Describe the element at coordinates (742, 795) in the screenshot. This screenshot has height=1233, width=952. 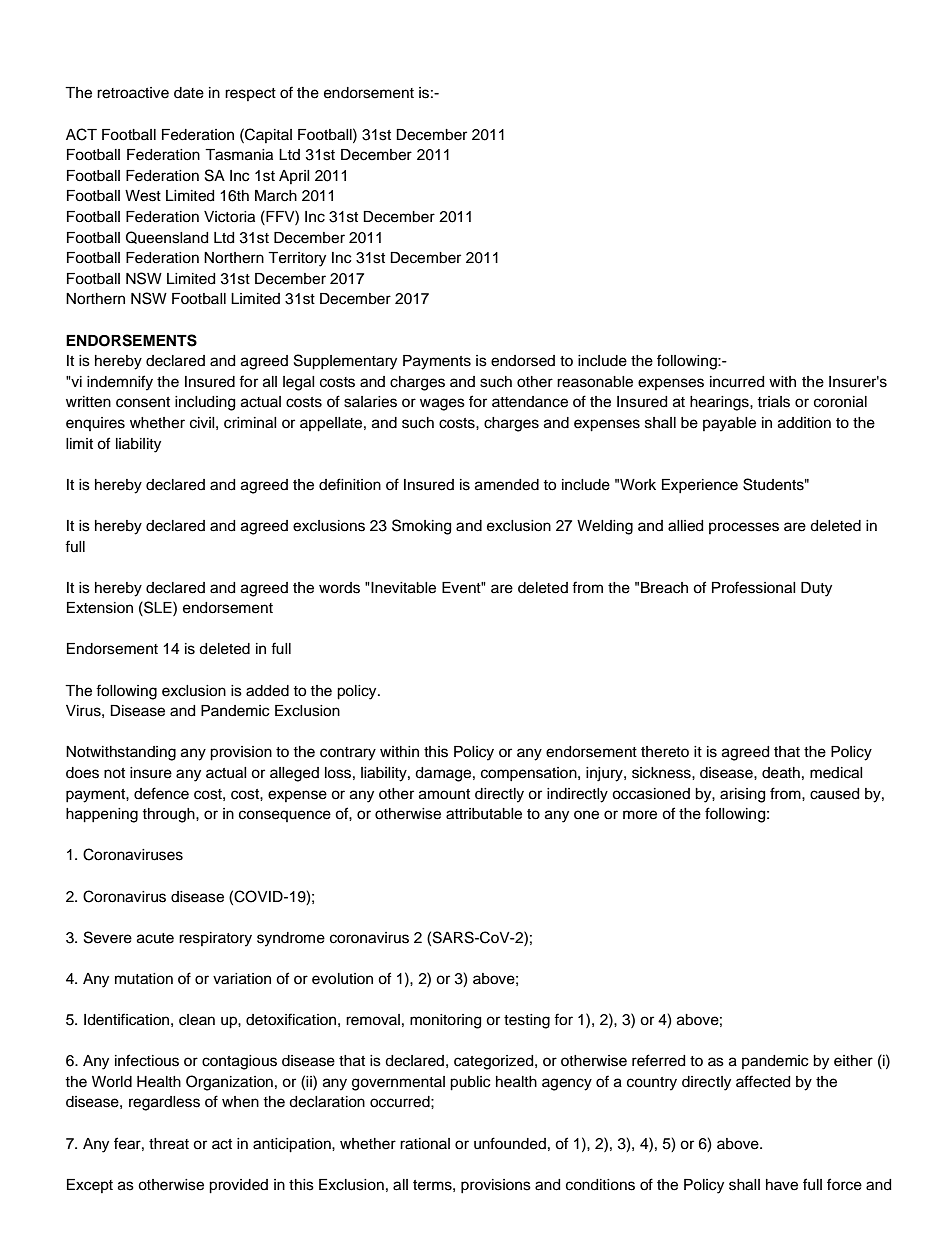
I see `arising` at that location.
